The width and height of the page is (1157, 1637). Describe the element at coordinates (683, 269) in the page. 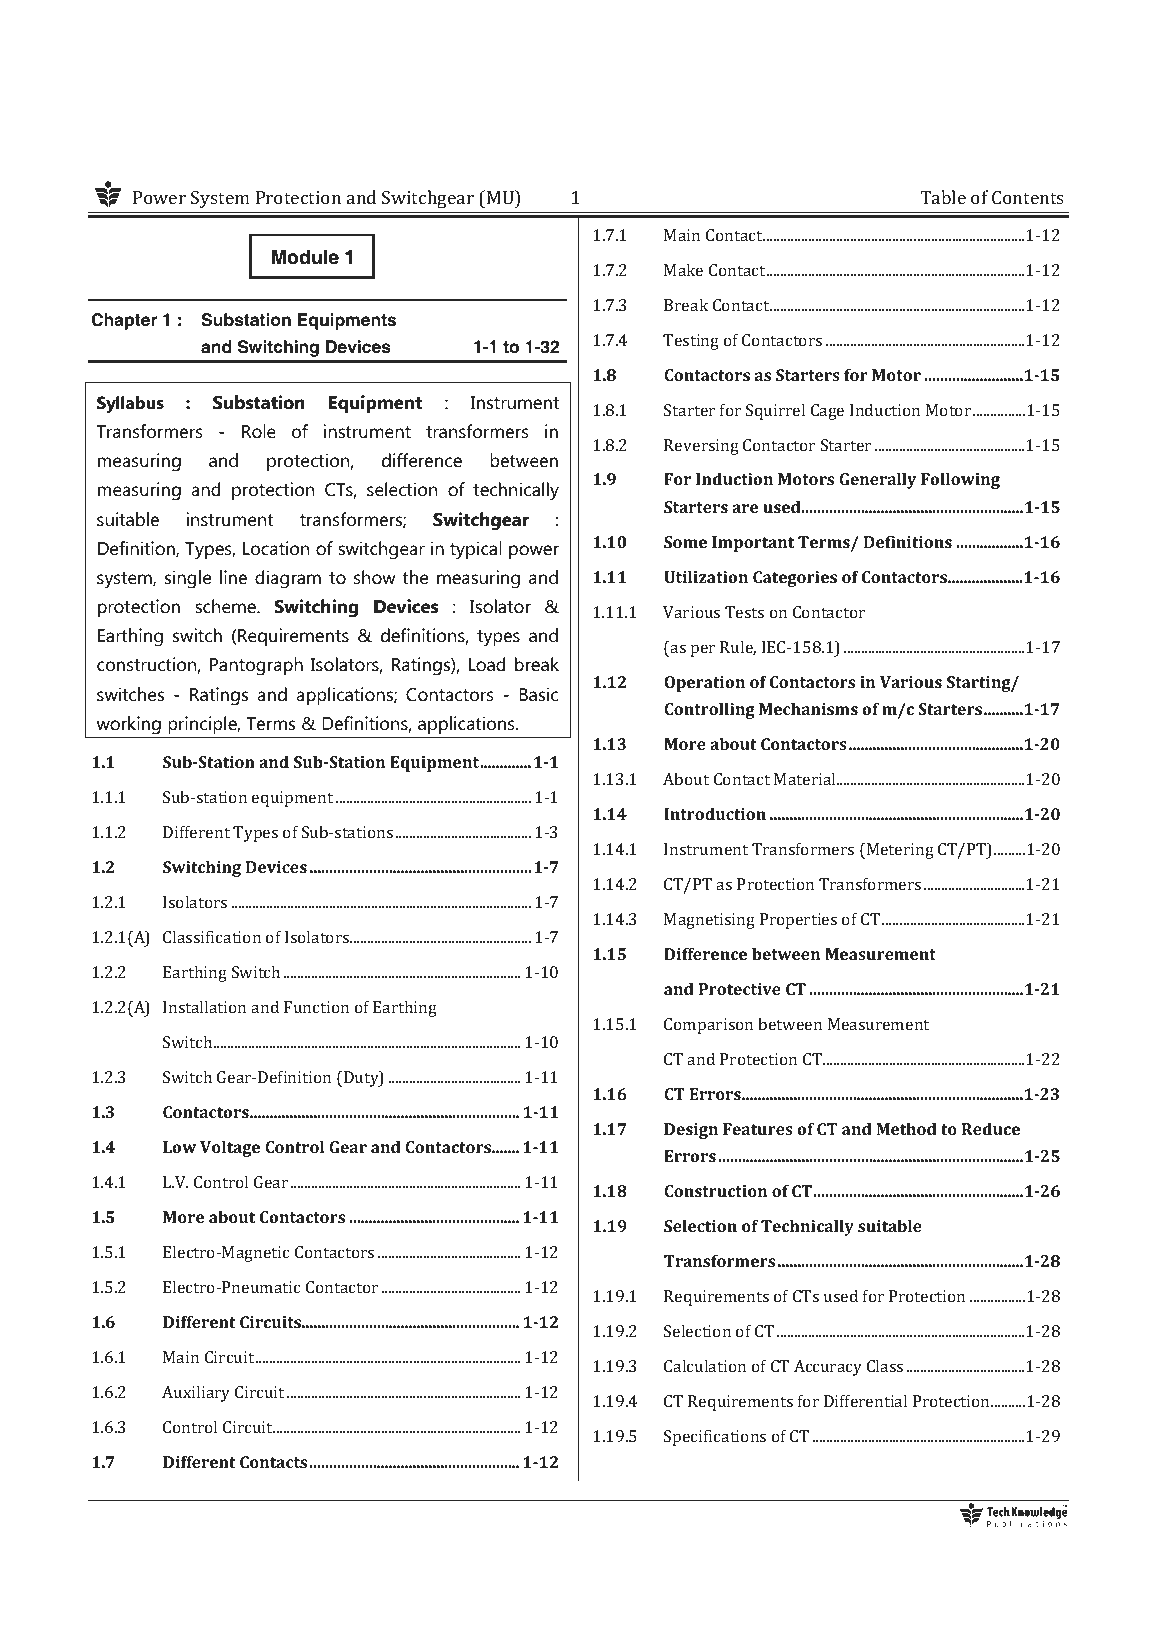

I see `Make` at that location.
